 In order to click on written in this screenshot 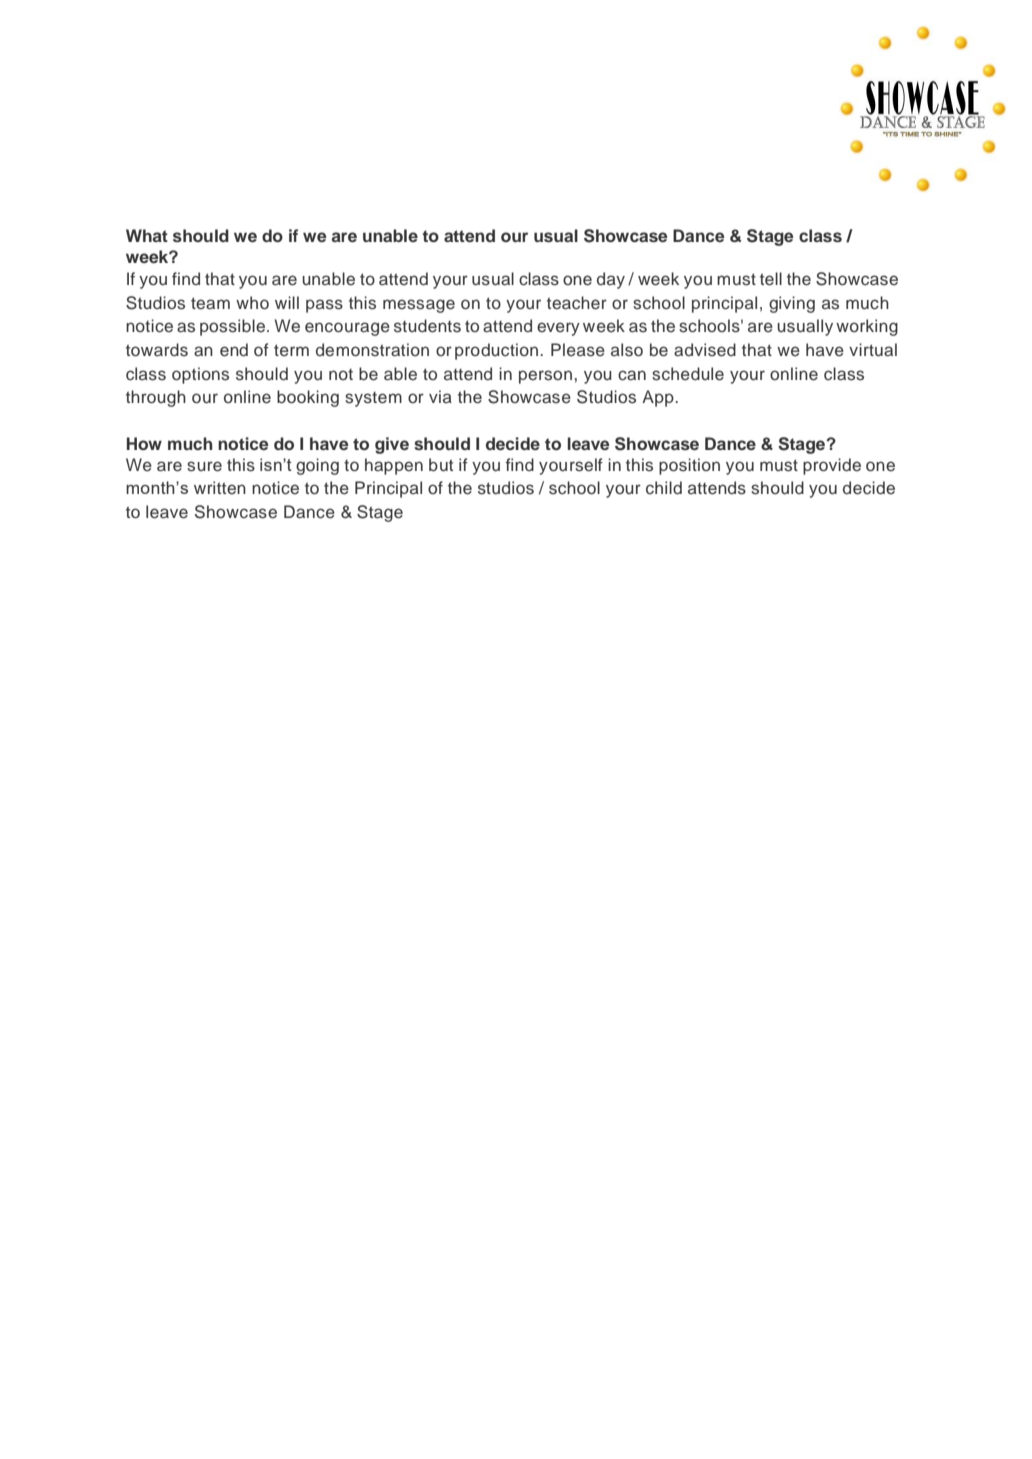, I will do `click(220, 488)`.
